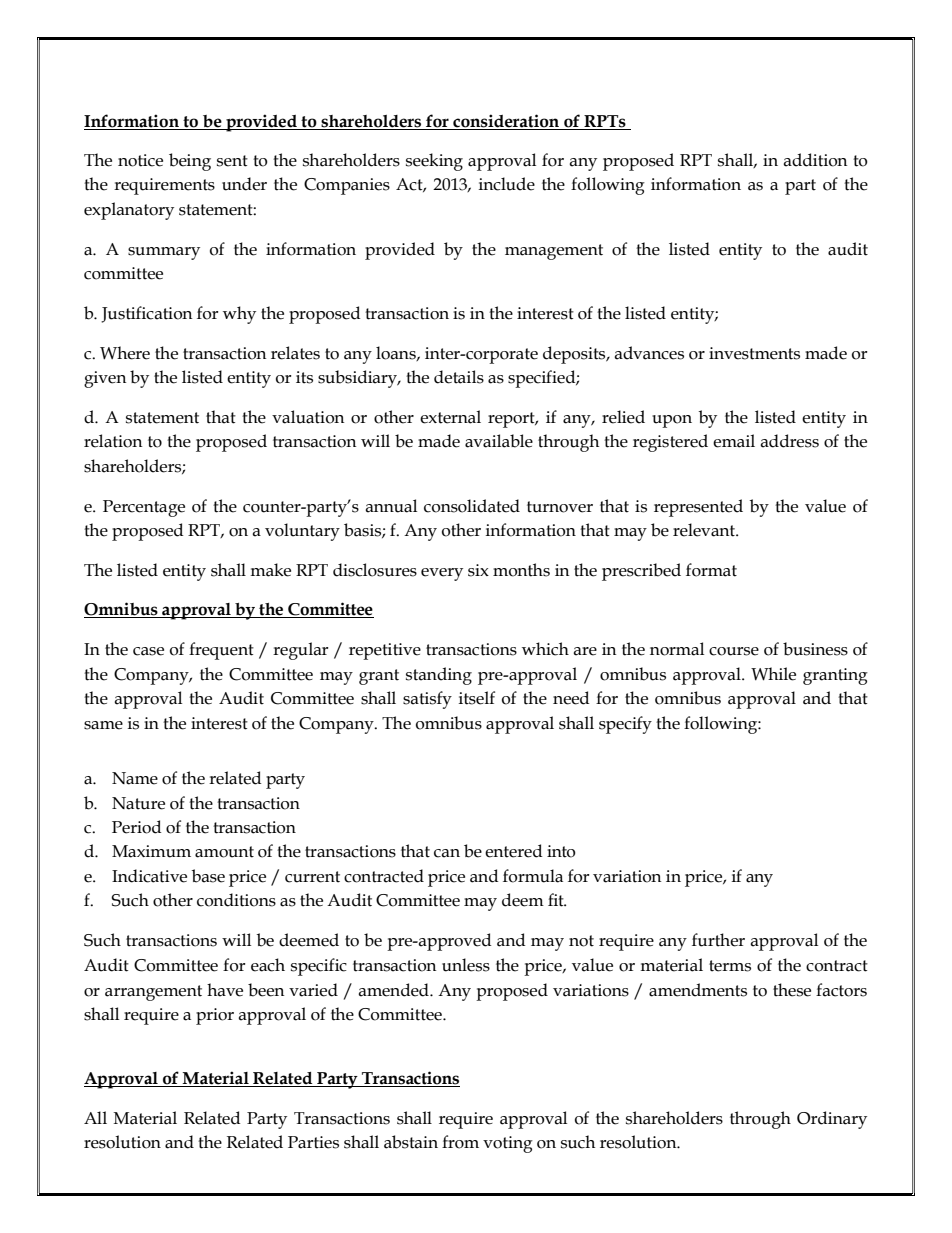 This screenshot has width=952, height=1233. I want to click on seeking, so click(434, 162).
